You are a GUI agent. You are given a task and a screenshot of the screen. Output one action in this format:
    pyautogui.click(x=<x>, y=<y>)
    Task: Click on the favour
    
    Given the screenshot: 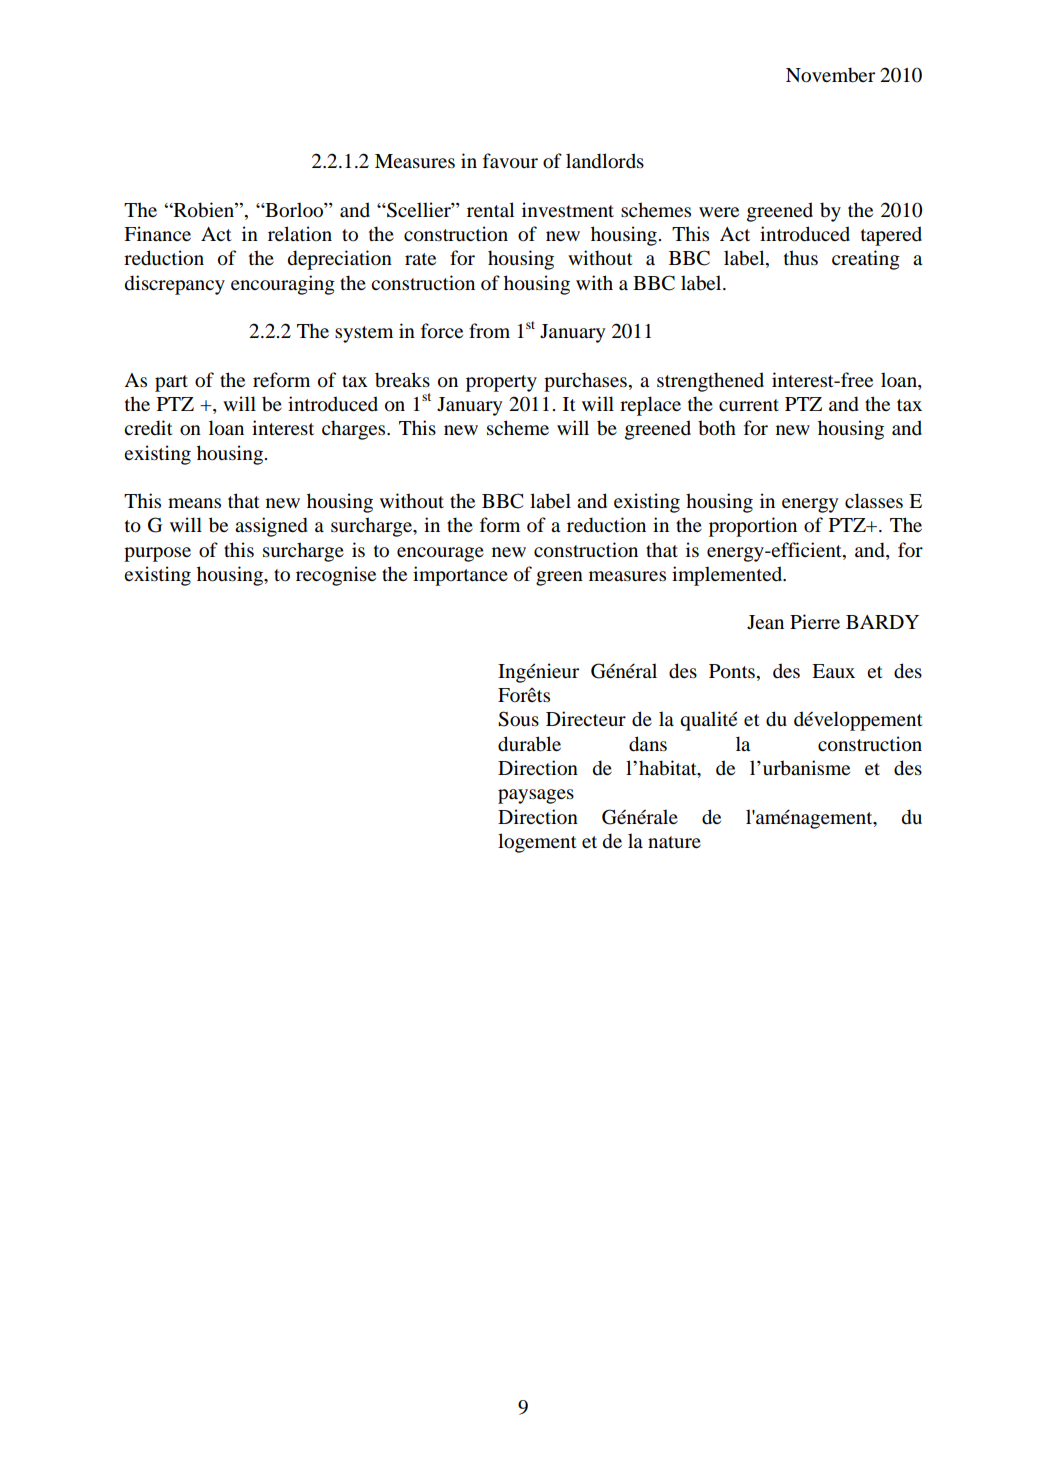 What is the action you would take?
    pyautogui.click(x=510, y=161)
